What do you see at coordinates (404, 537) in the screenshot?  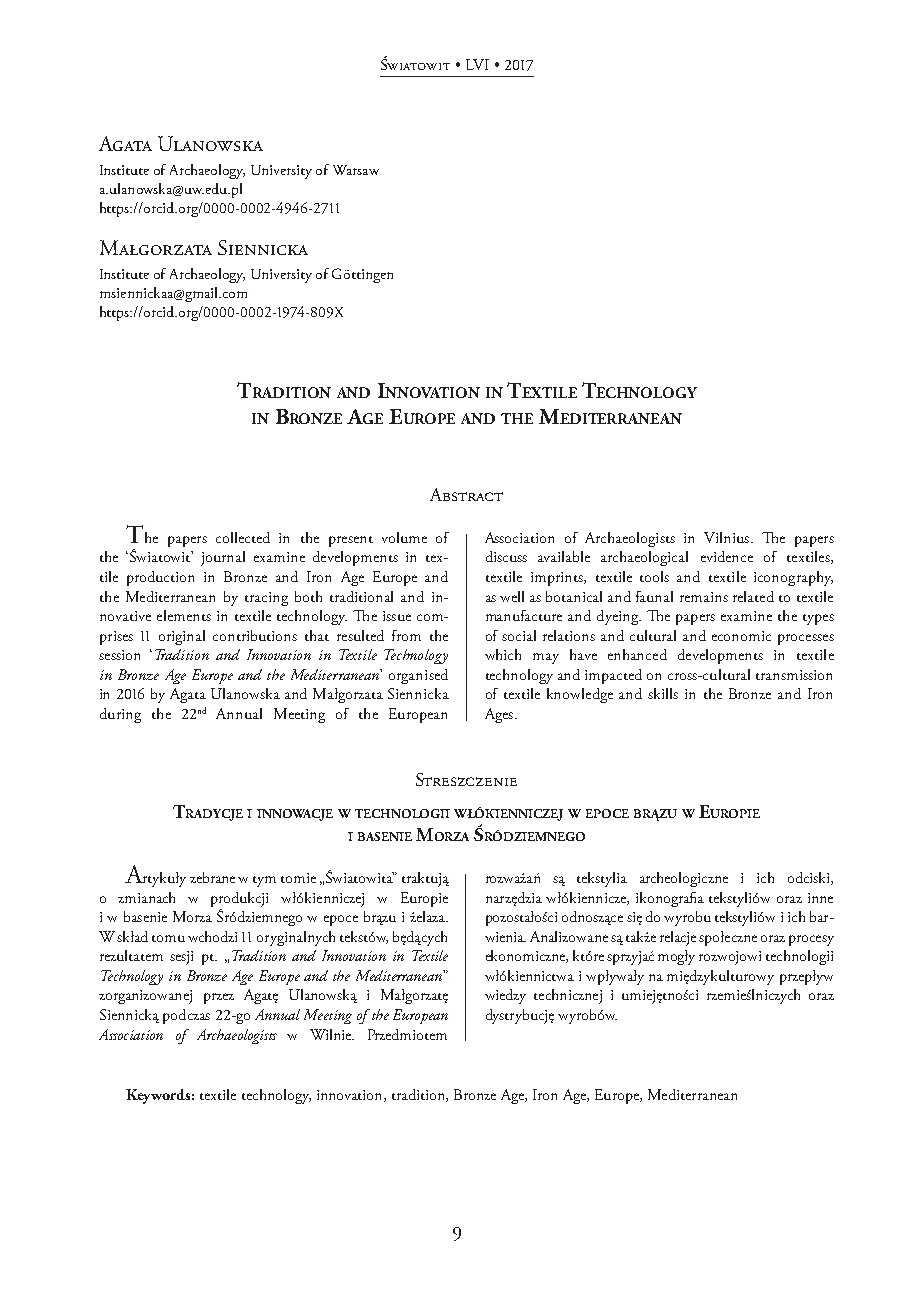 I see `volume` at bounding box center [404, 537].
